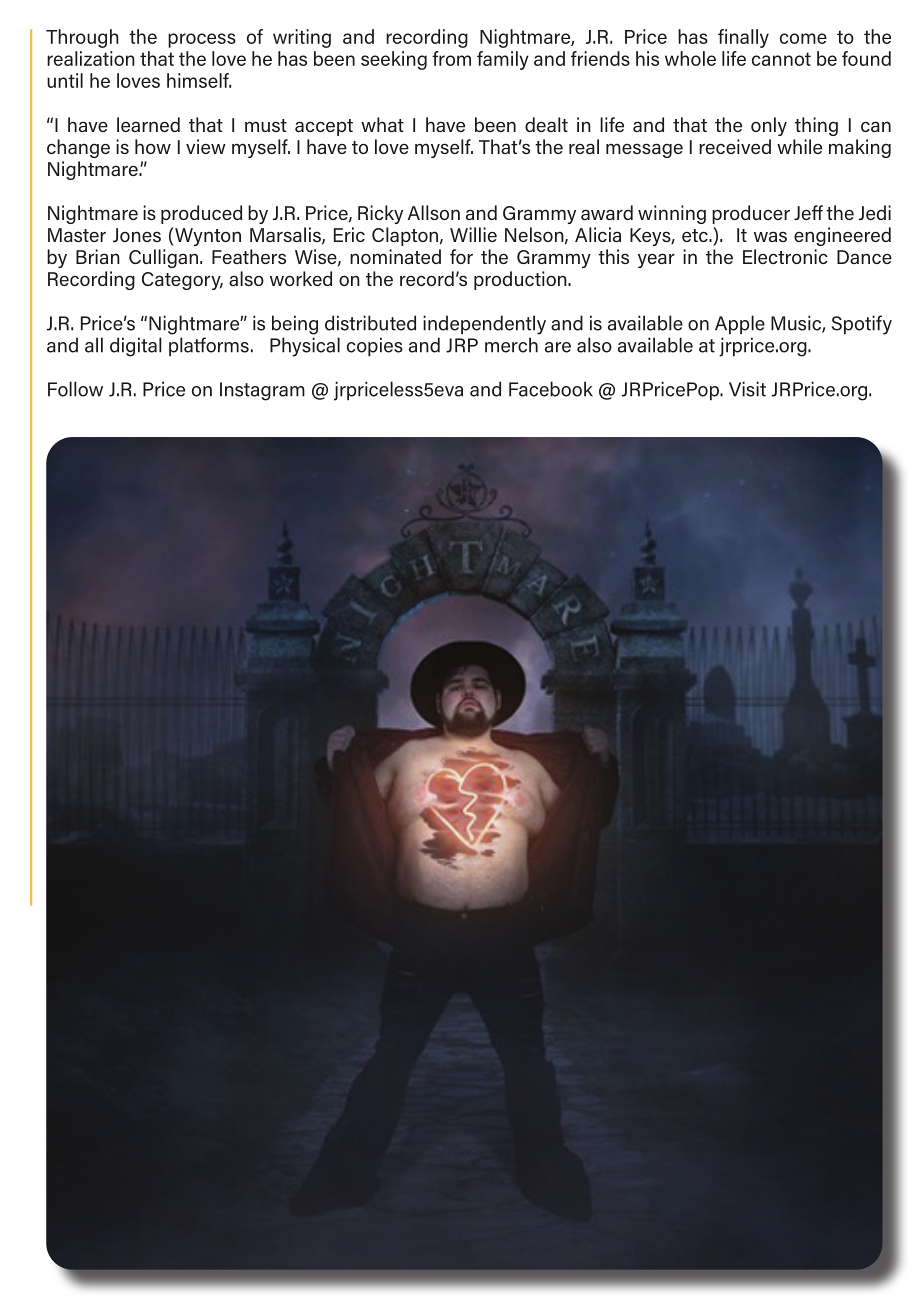 The image size is (924, 1311). Describe the element at coordinates (740, 324) in the image. I see `Apple` at that location.
